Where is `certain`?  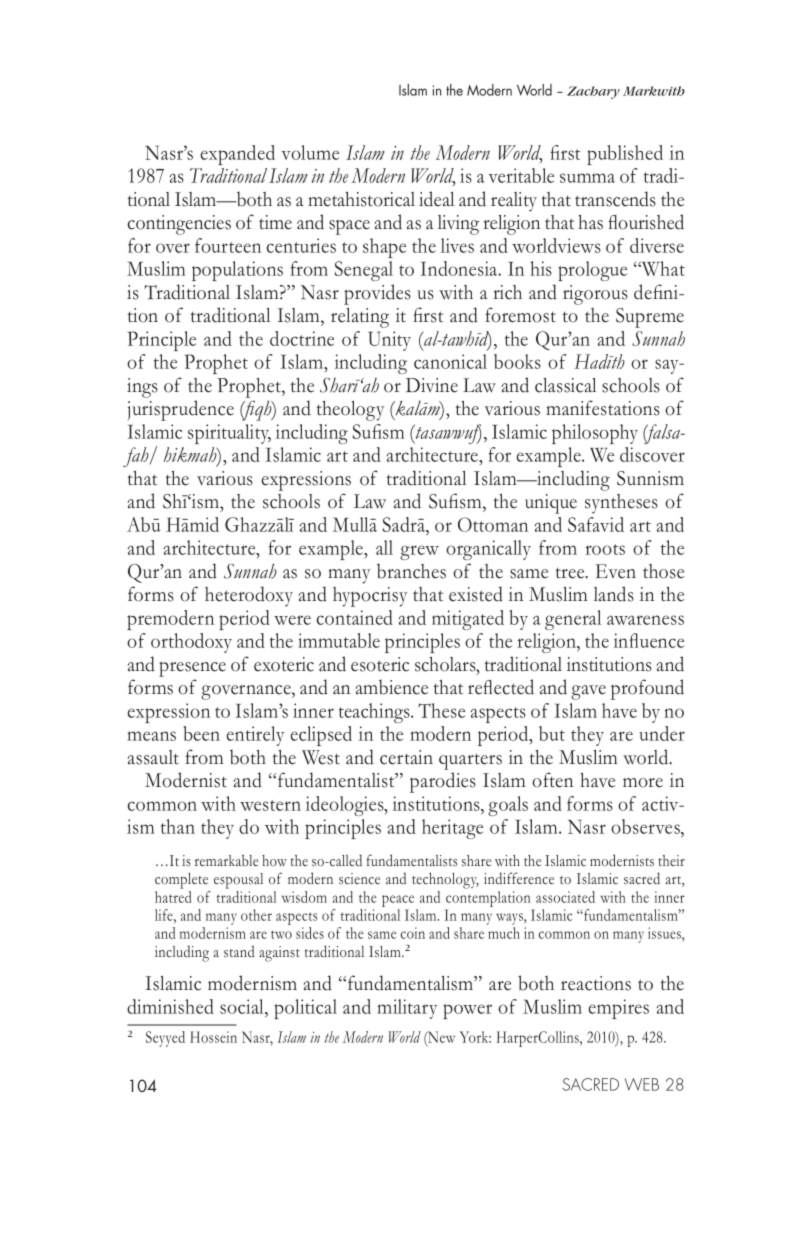
certain is located at coordinates (406, 757).
